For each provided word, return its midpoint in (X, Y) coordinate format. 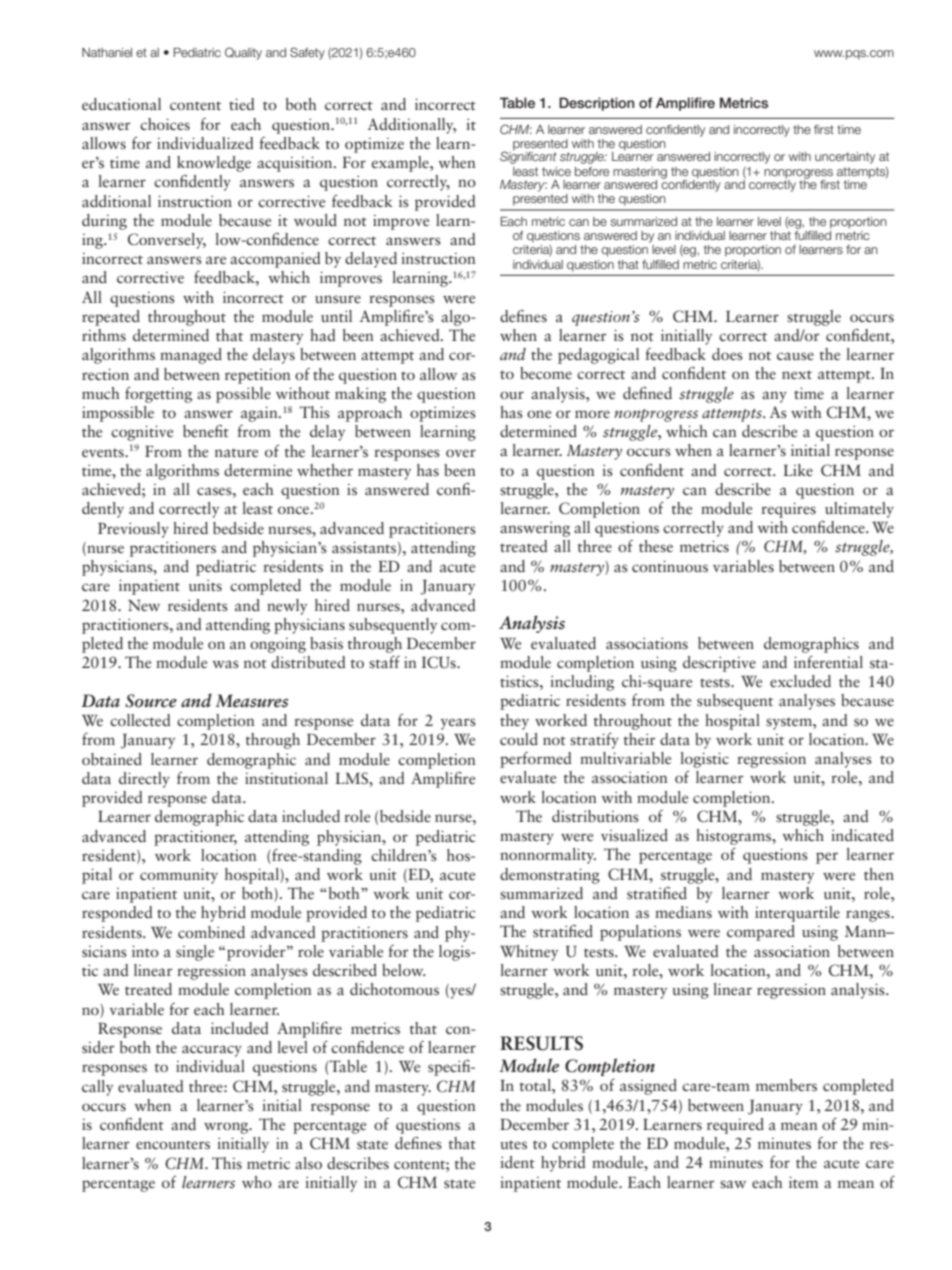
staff (384, 662)
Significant (528, 156)
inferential (828, 662)
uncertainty (845, 158)
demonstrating (550, 876)
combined (211, 932)
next (797, 375)
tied (242, 104)
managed (191, 356)
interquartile (797, 914)
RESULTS (541, 1043)
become (546, 373)
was (226, 664)
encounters (173, 1145)
